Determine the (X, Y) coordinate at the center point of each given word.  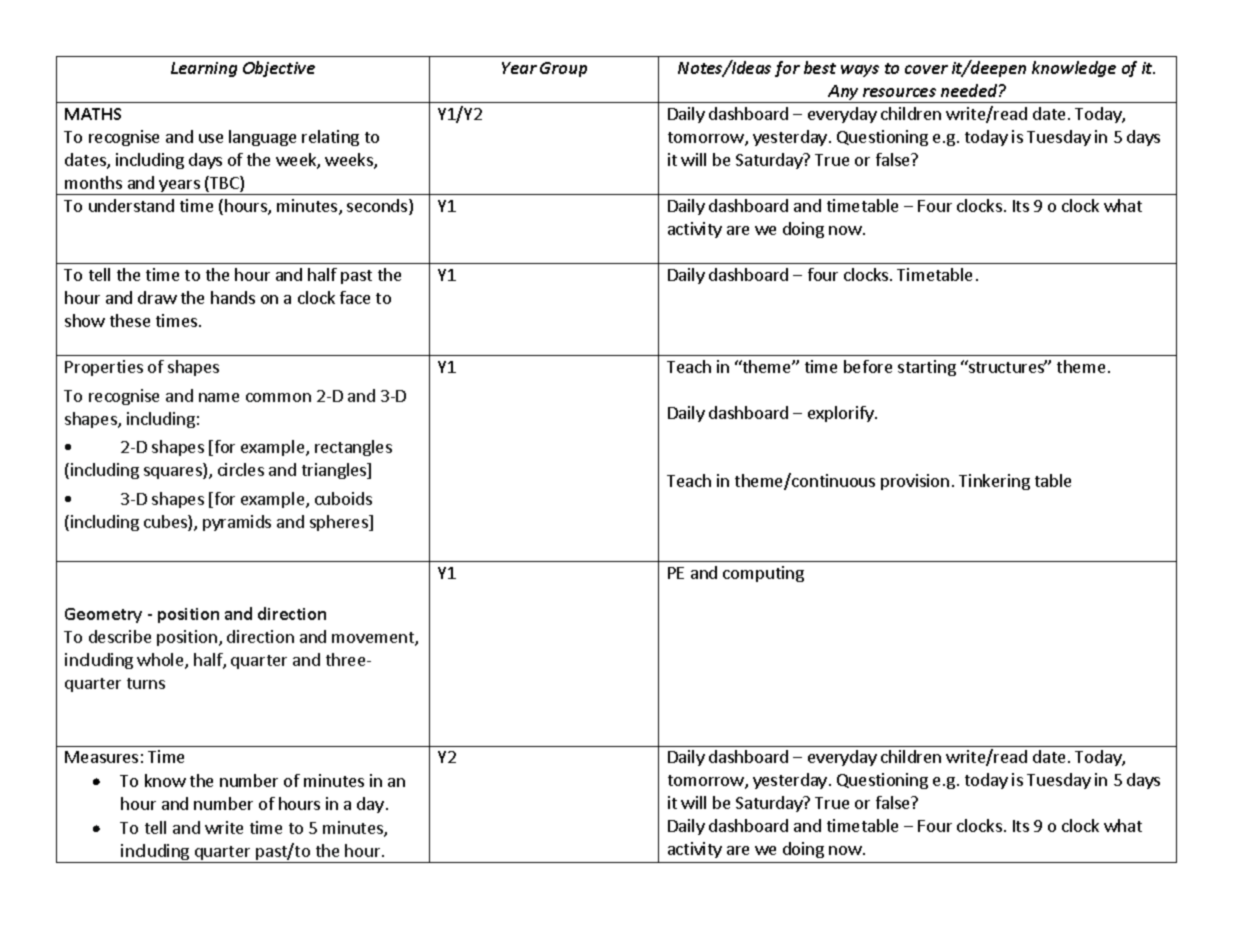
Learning (204, 69)
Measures (101, 757)
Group (563, 69)
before (868, 366)
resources (899, 92)
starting (927, 368)
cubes (166, 523)
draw (157, 297)
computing (763, 574)
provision (915, 482)
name (219, 397)
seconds (378, 207)
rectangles (353, 448)
